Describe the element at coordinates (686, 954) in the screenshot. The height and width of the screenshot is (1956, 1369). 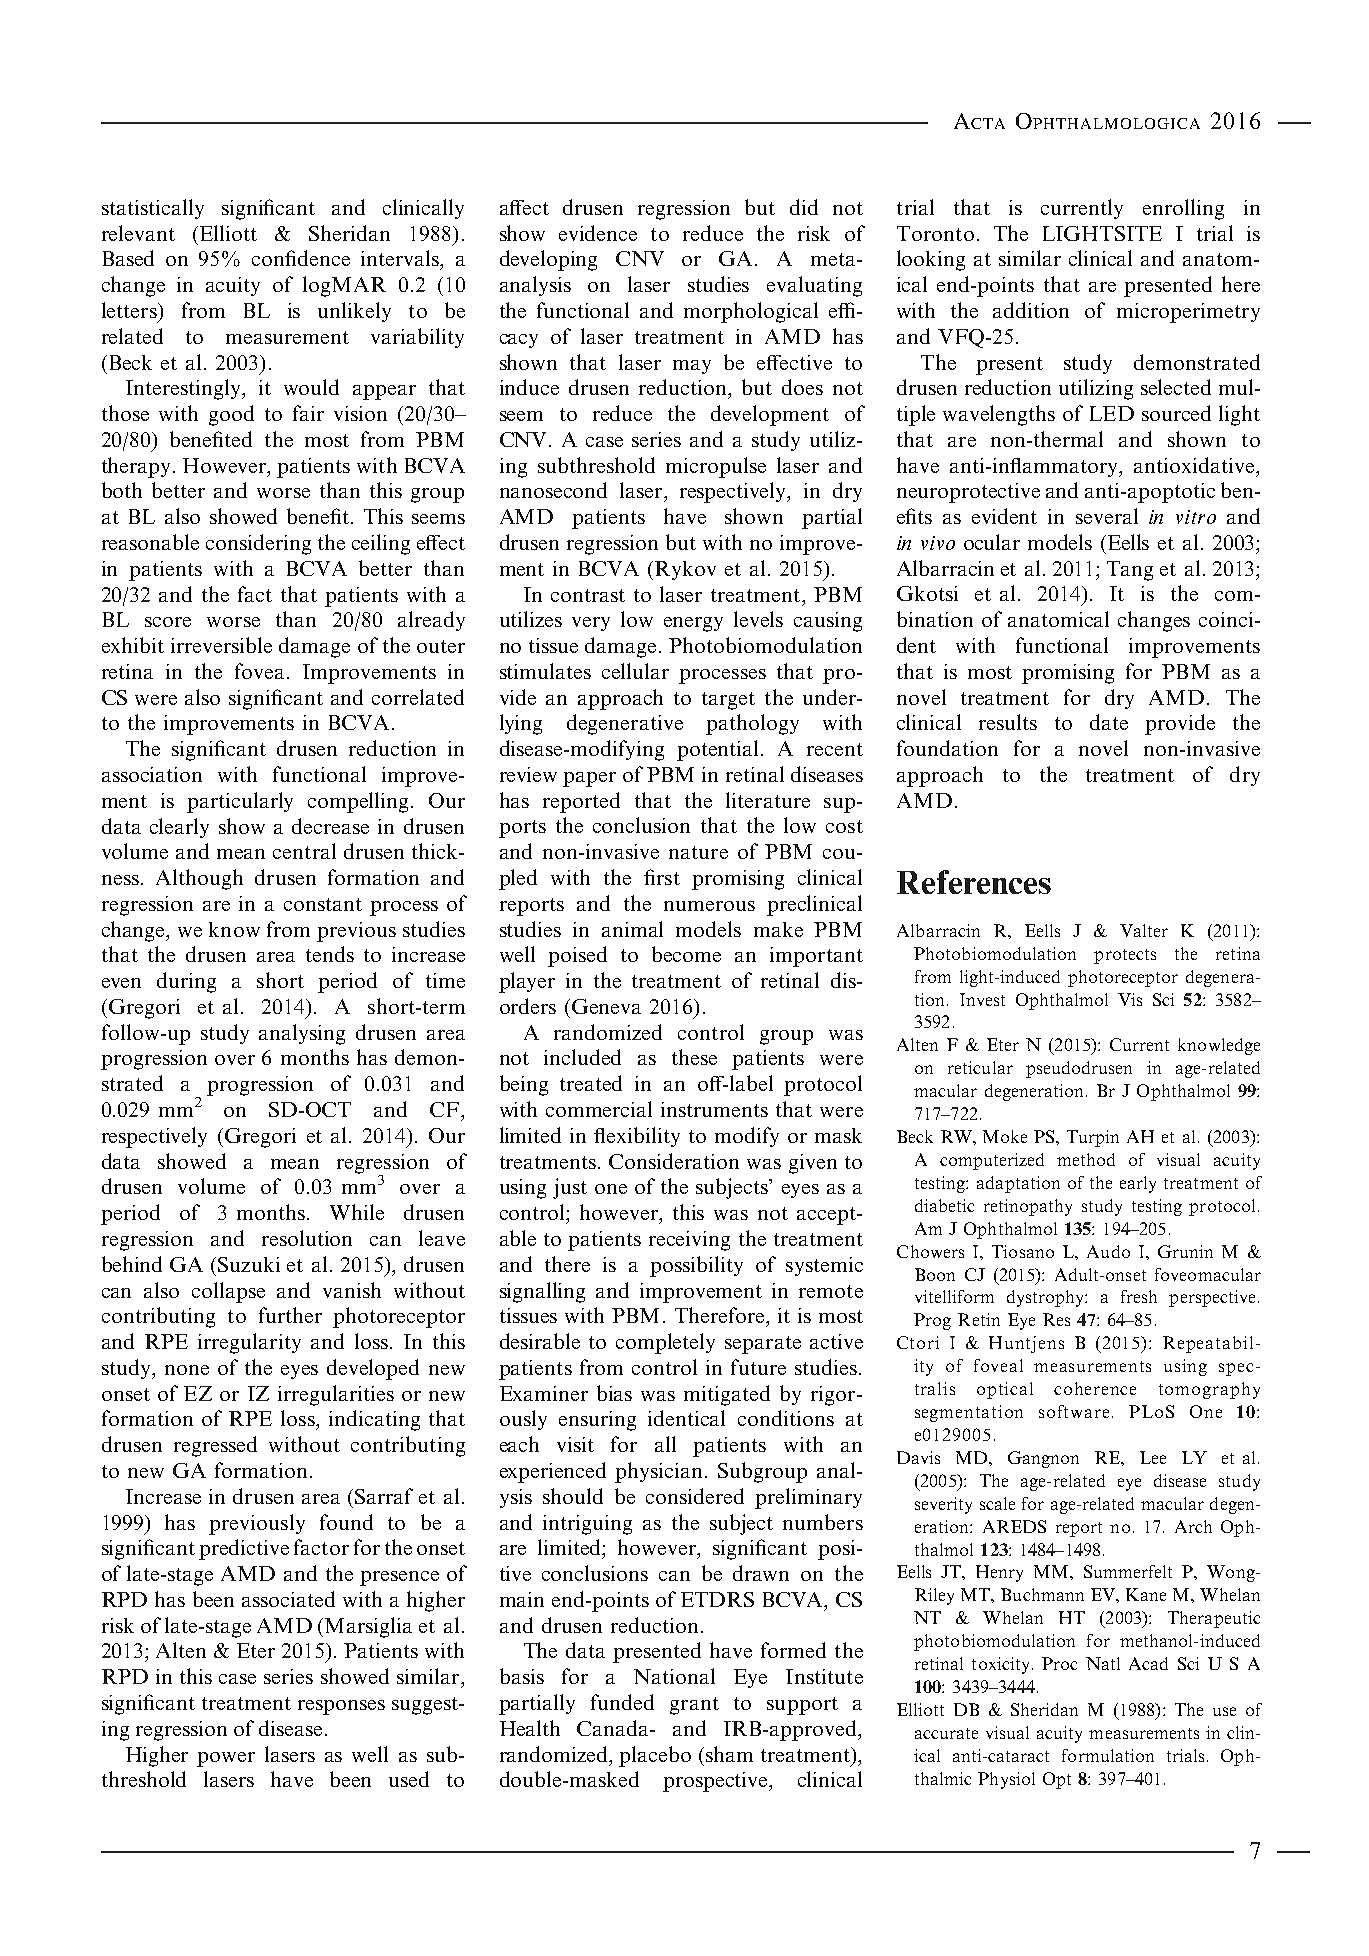
I see `become` at that location.
